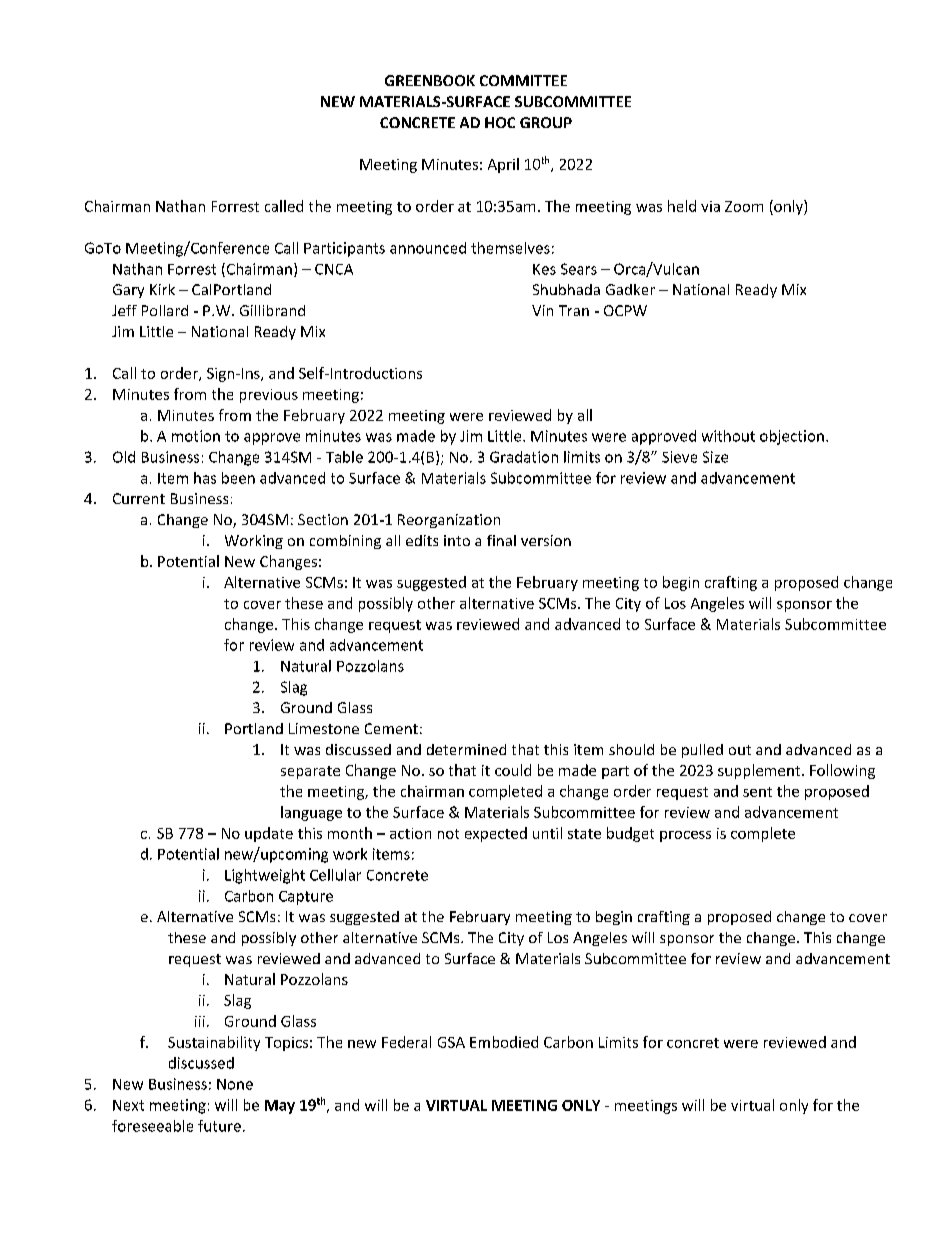 The width and height of the image is (952, 1233). I want to click on None, so click(235, 1084).
